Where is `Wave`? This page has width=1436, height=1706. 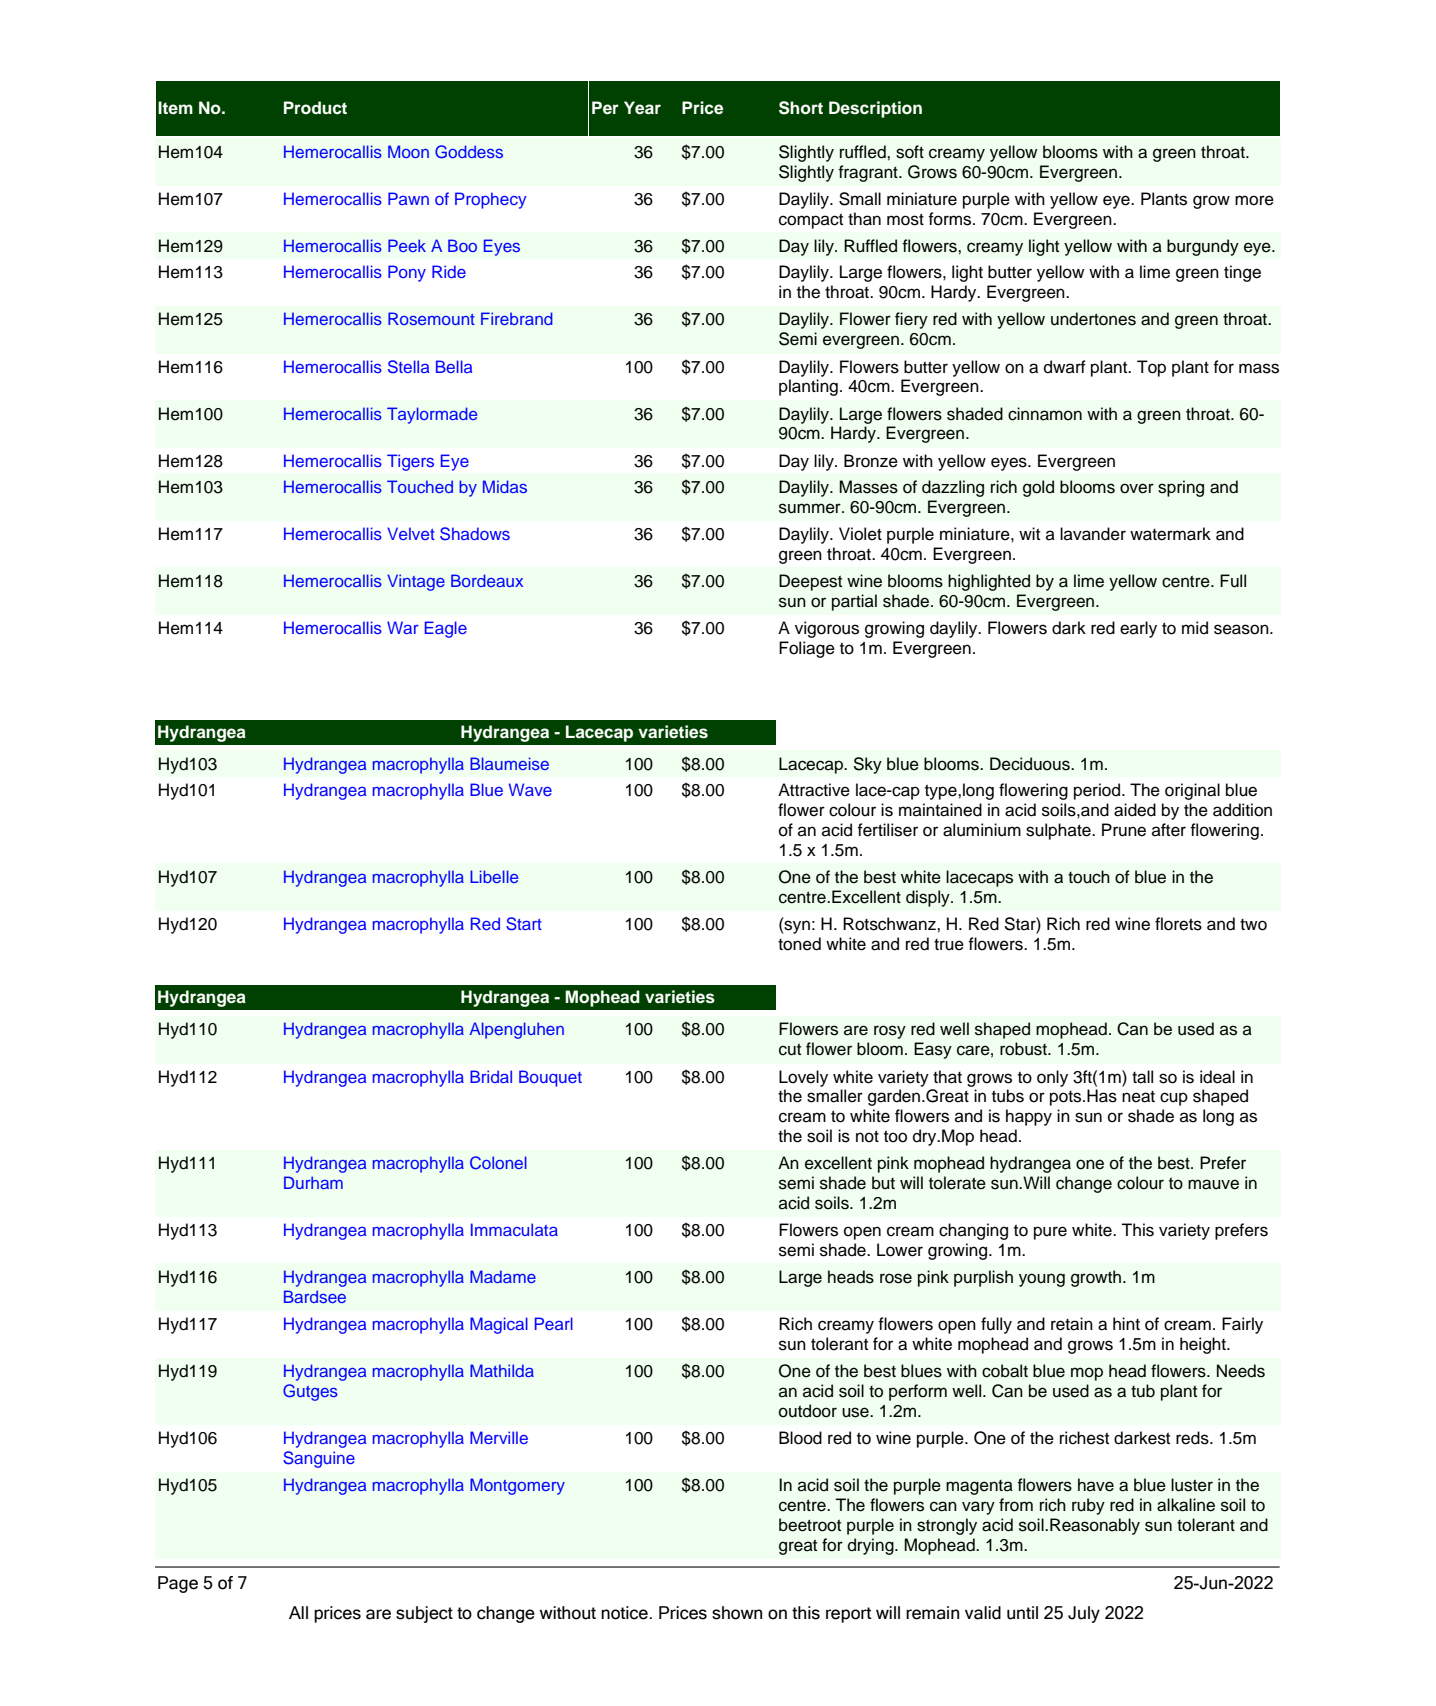 Wave is located at coordinates (530, 789).
